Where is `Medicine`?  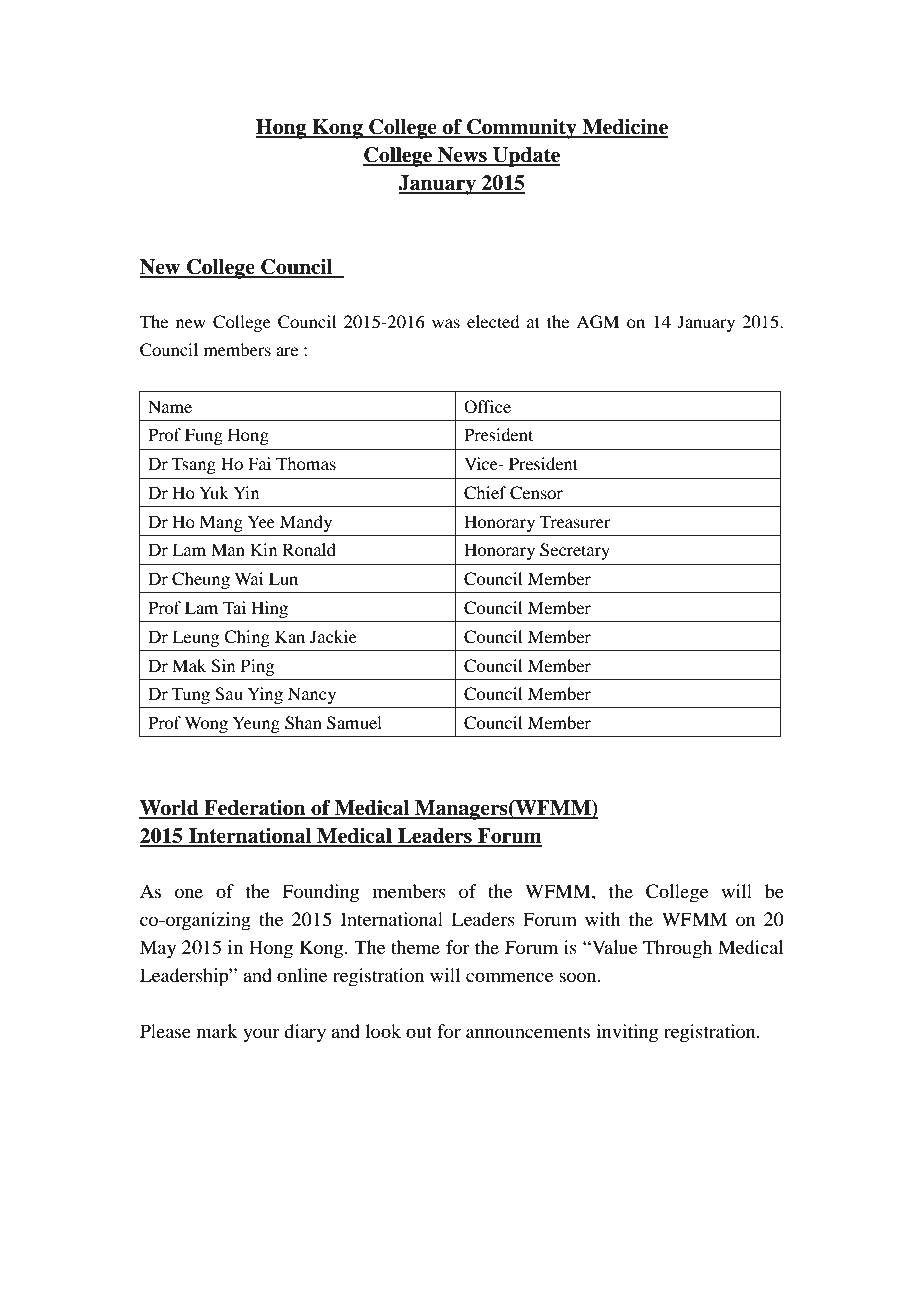
Medicine is located at coordinates (624, 128).
